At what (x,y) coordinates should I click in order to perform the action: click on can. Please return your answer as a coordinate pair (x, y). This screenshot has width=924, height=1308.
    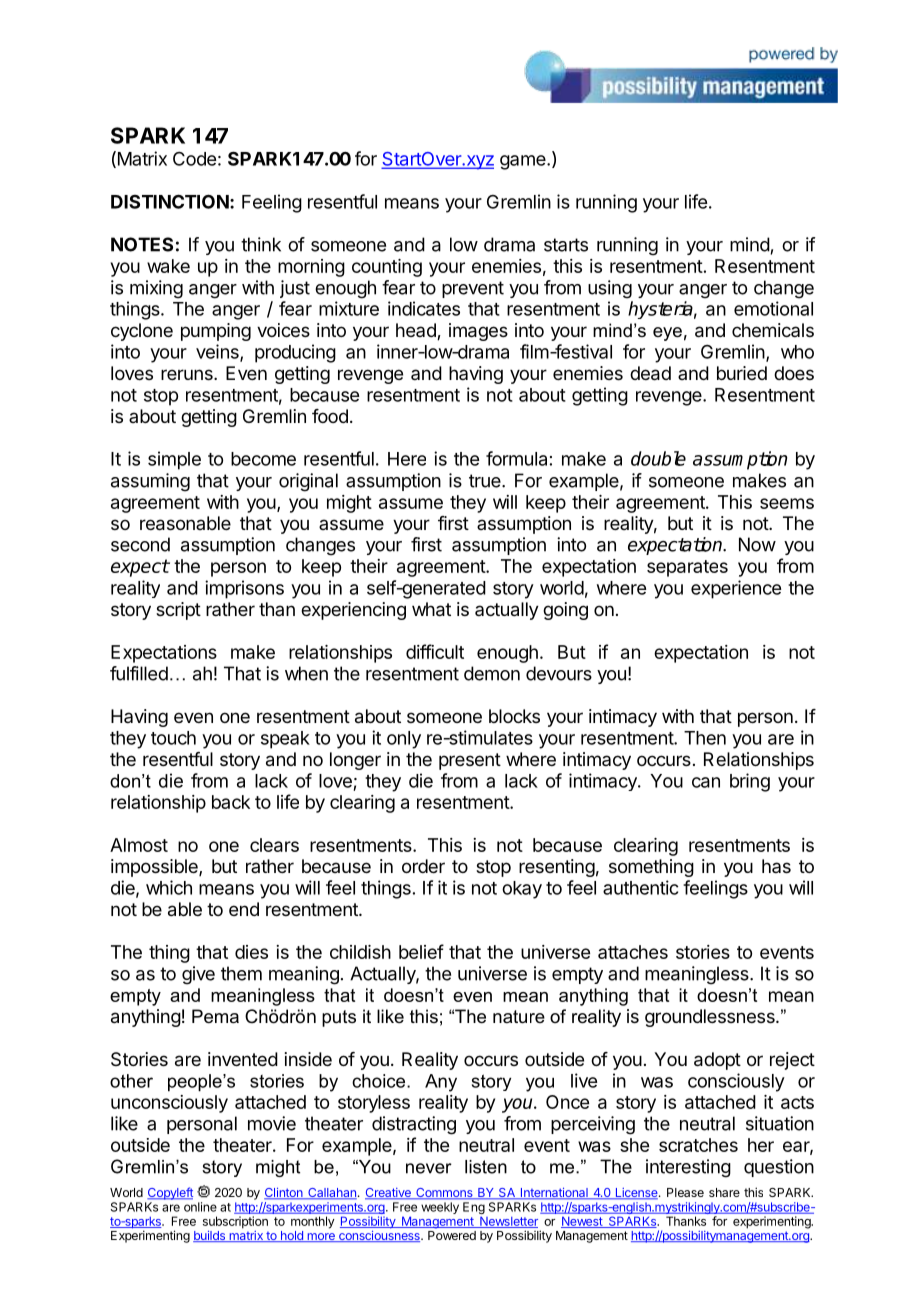
    Looking at the image, I should click on (706, 782).
